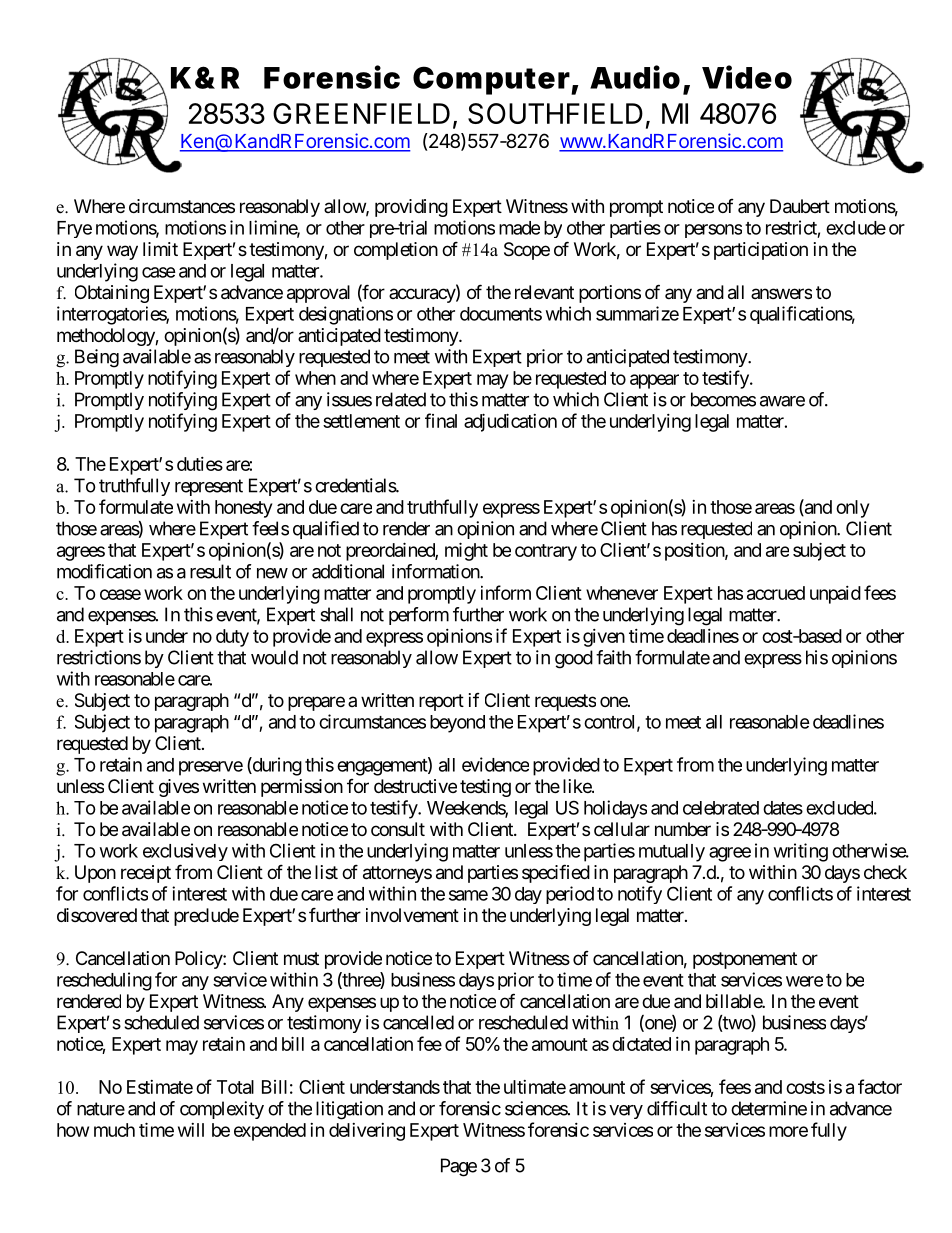  I want to click on only, so click(852, 509).
